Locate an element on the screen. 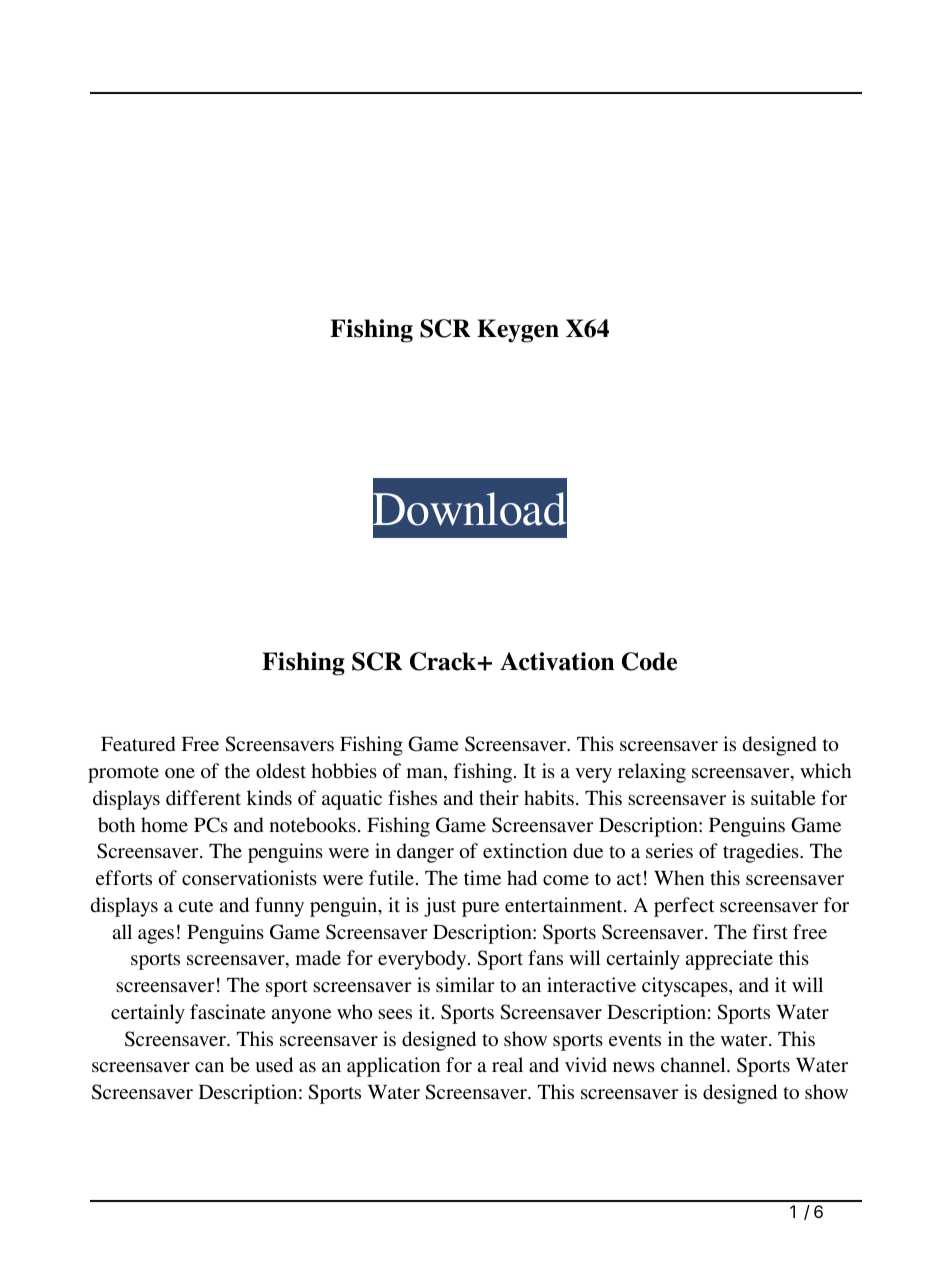 The image size is (952, 1262). hobbies is located at coordinates (344, 770).
